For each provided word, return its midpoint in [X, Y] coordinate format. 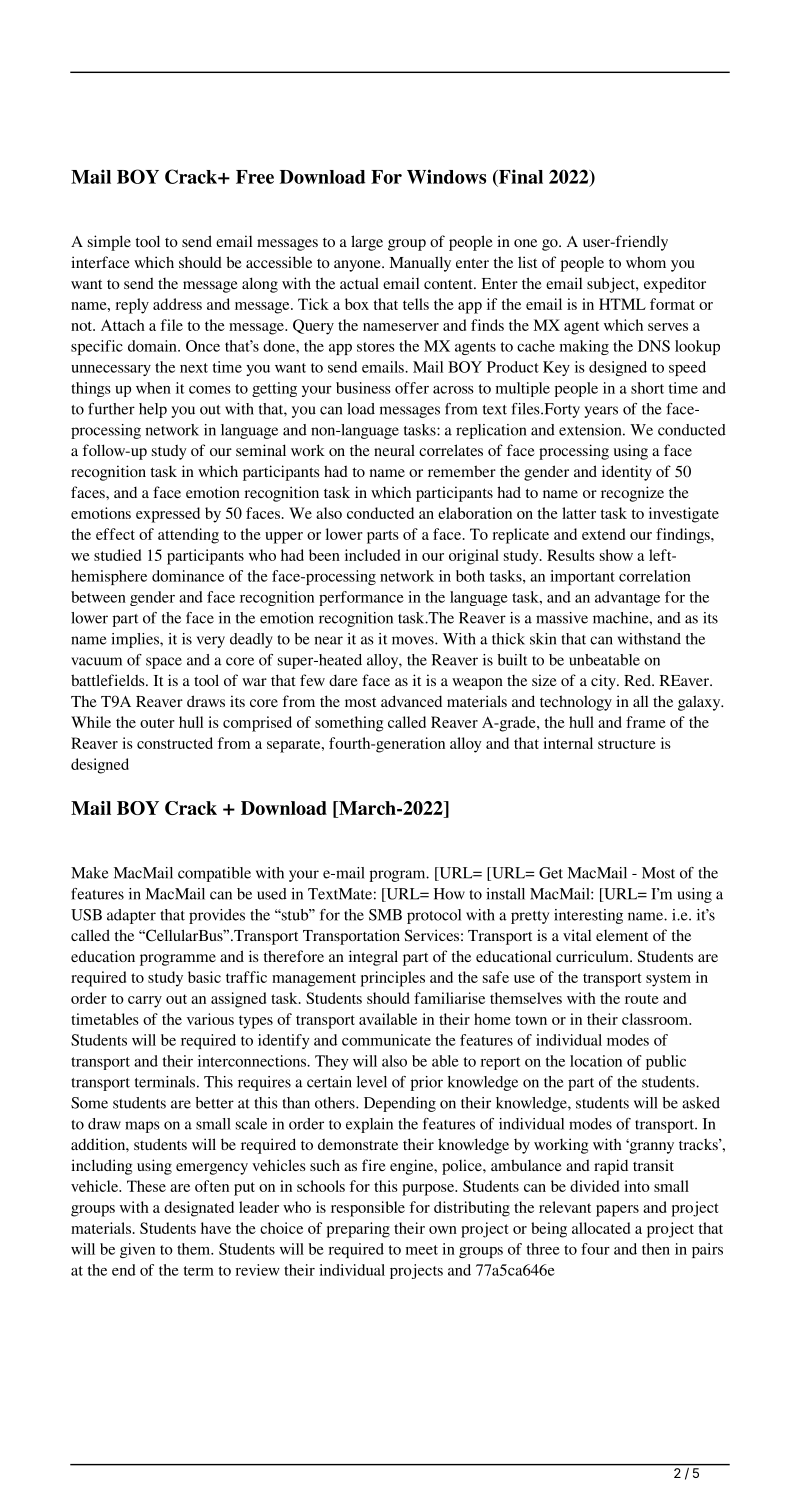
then [656, 1249]
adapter [131, 916]
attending [188, 536]
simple [109, 243]
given [137, 1250]
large [367, 243]
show [616, 555]
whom [646, 262]
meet [422, 1250]
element [622, 935]
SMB [385, 915]
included [372, 555]
